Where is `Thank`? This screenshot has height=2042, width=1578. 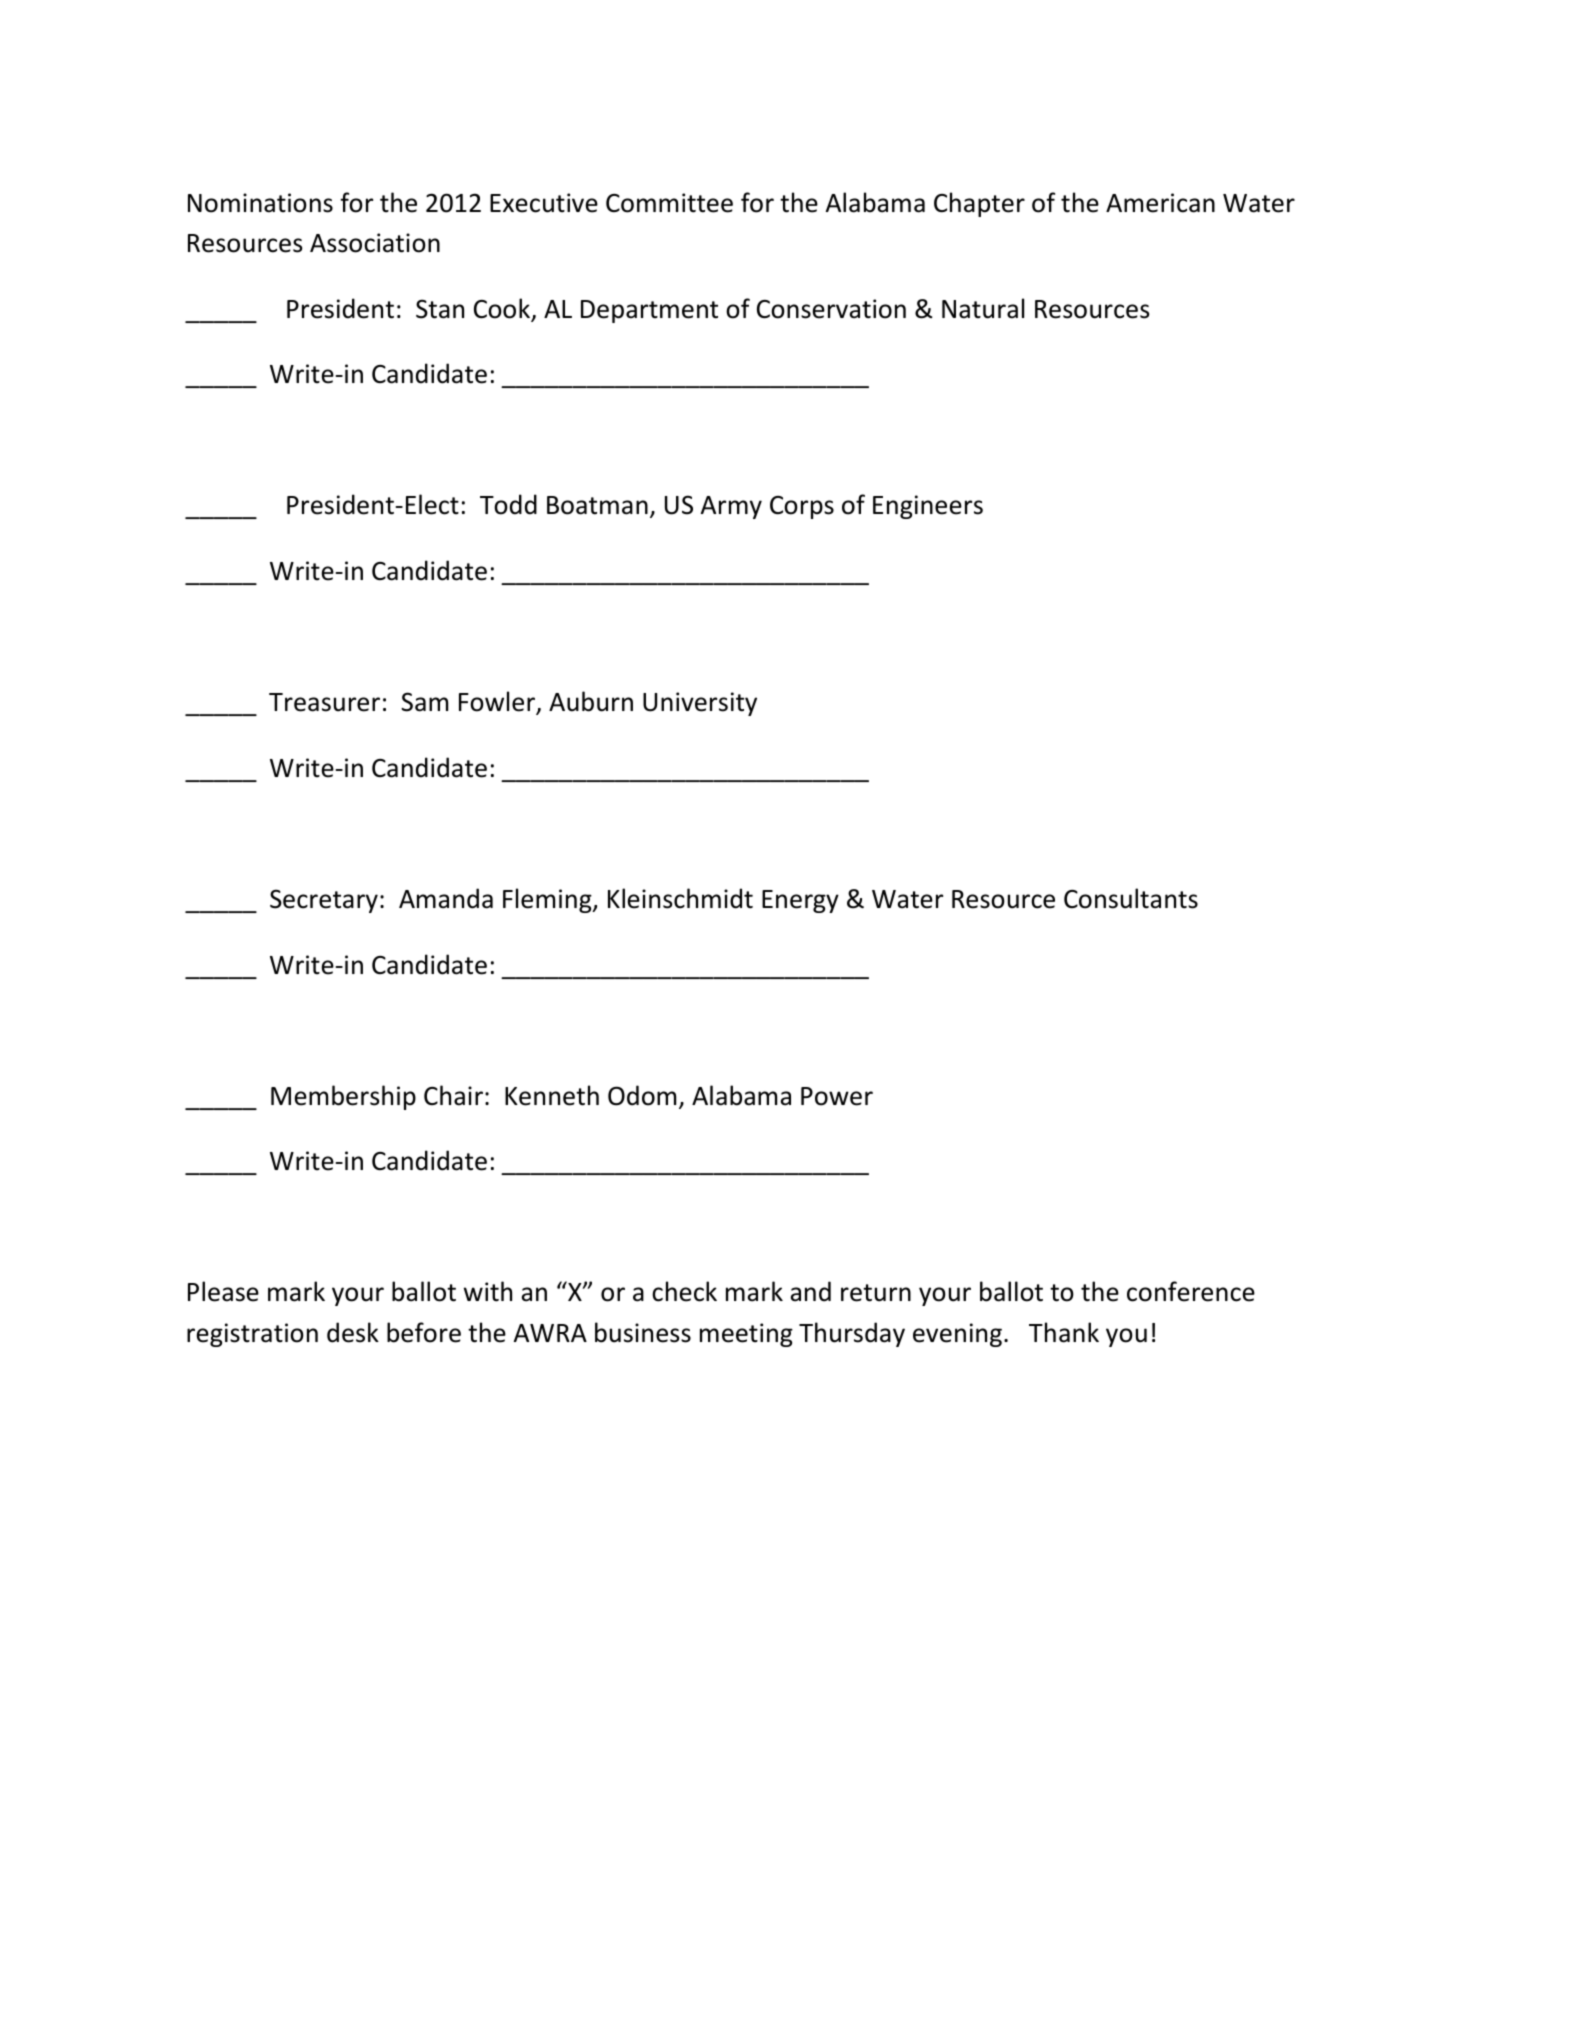 Thank is located at coordinates (1064, 1332).
